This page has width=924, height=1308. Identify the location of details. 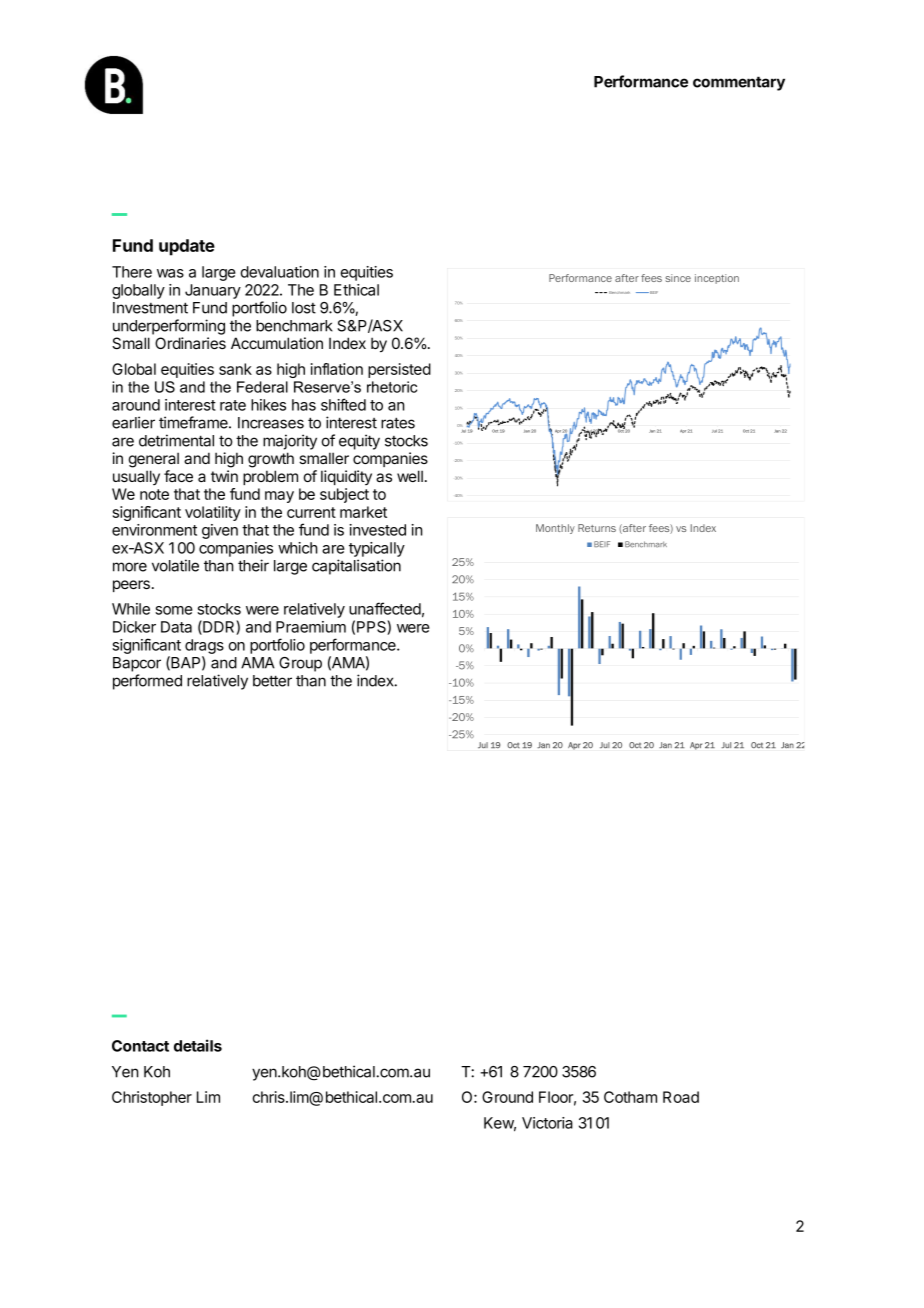
(198, 1045).
